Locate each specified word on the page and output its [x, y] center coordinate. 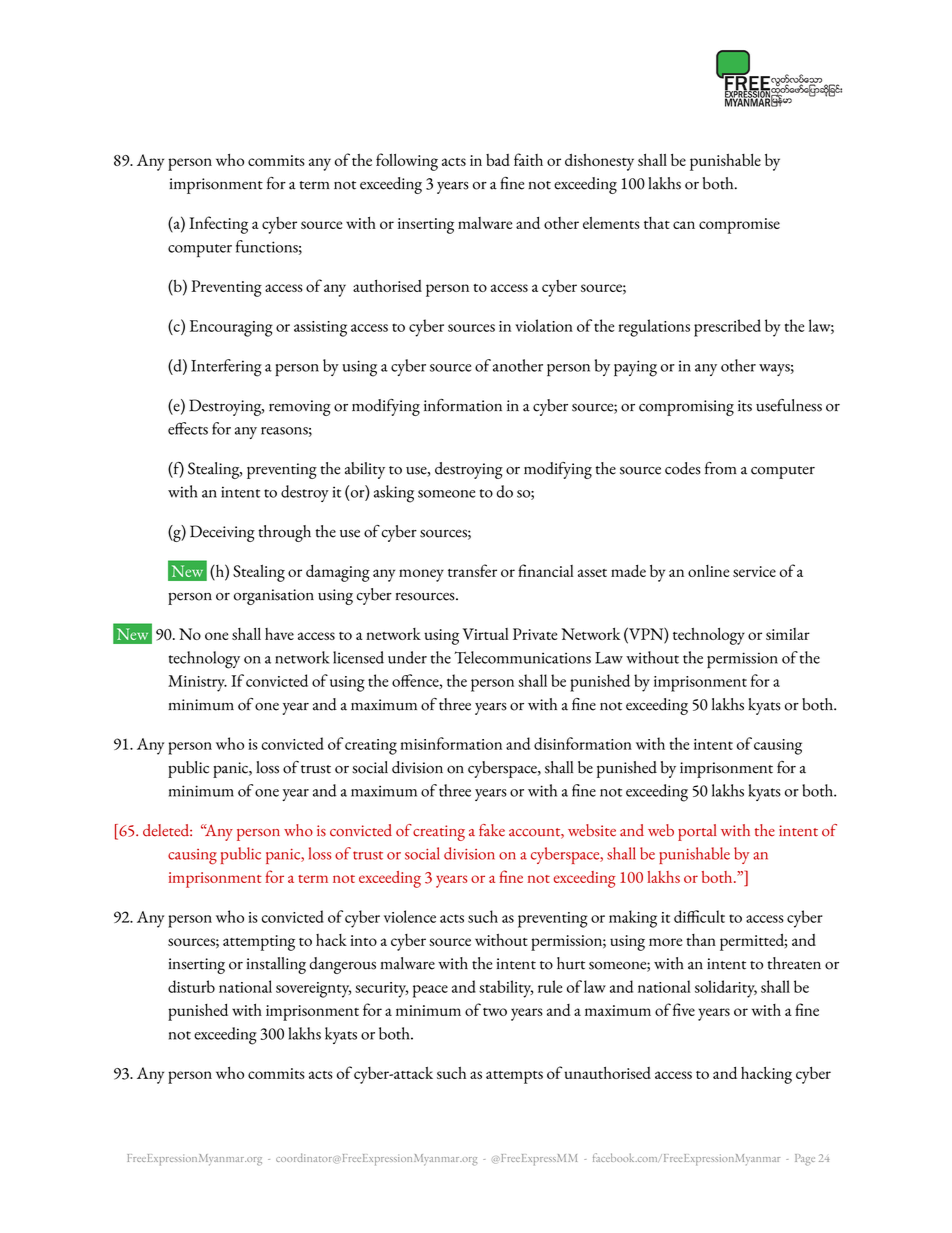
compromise [739, 226]
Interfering [226, 368]
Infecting [218, 225]
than [701, 940]
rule [550, 986]
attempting [259, 943]
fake [492, 830]
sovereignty [313, 990]
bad [498, 160]
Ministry [197, 683]
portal [697, 832]
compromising [686, 408]
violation [544, 325]
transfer [472, 570]
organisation [274, 597]
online [708, 571]
